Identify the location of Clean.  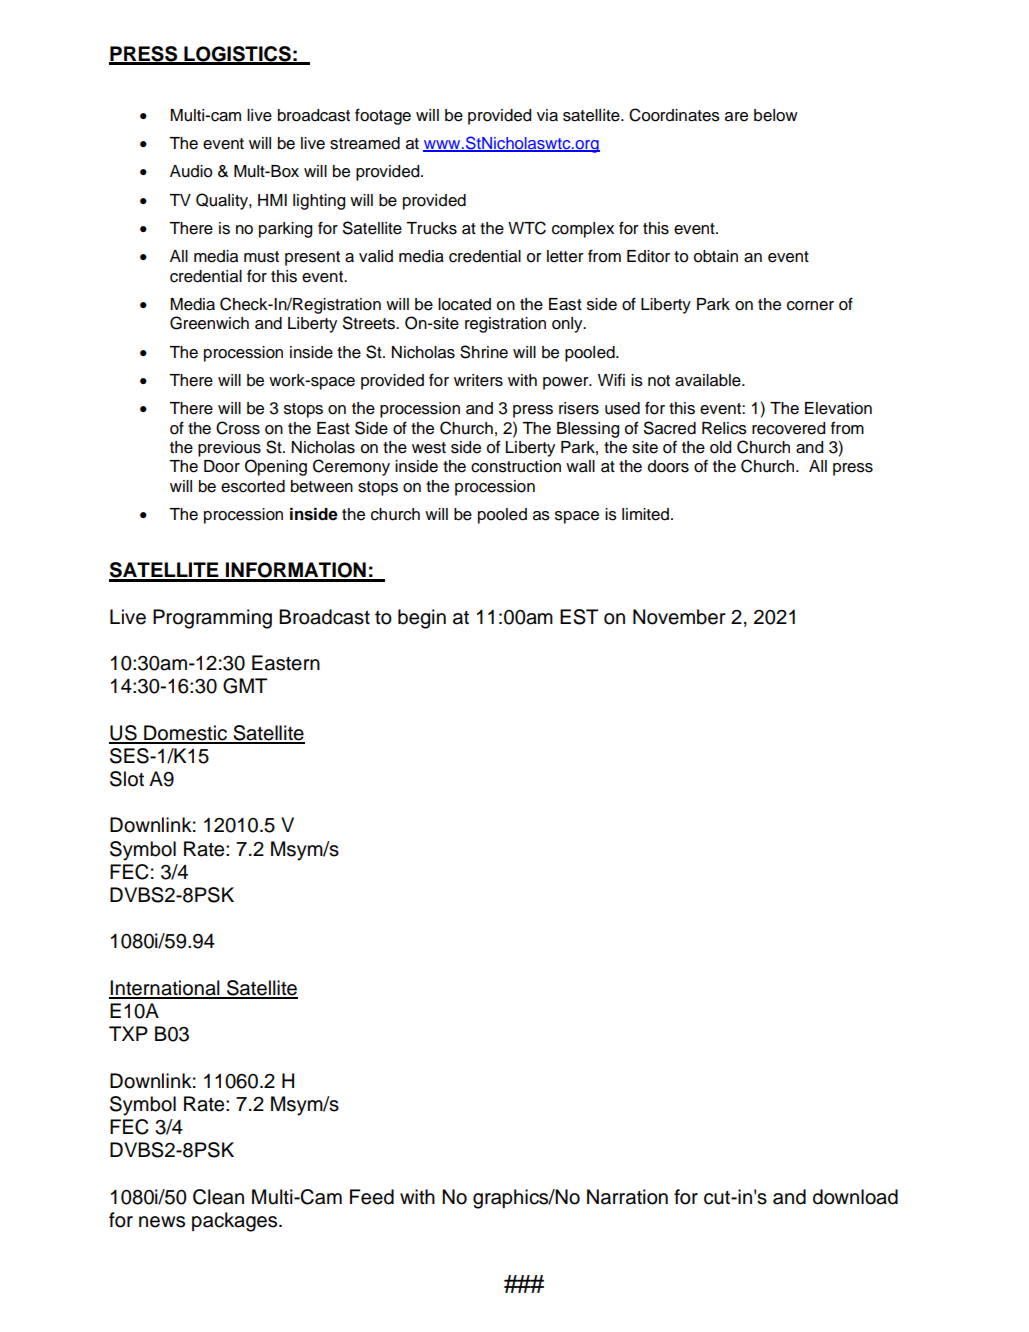
(218, 1197).
